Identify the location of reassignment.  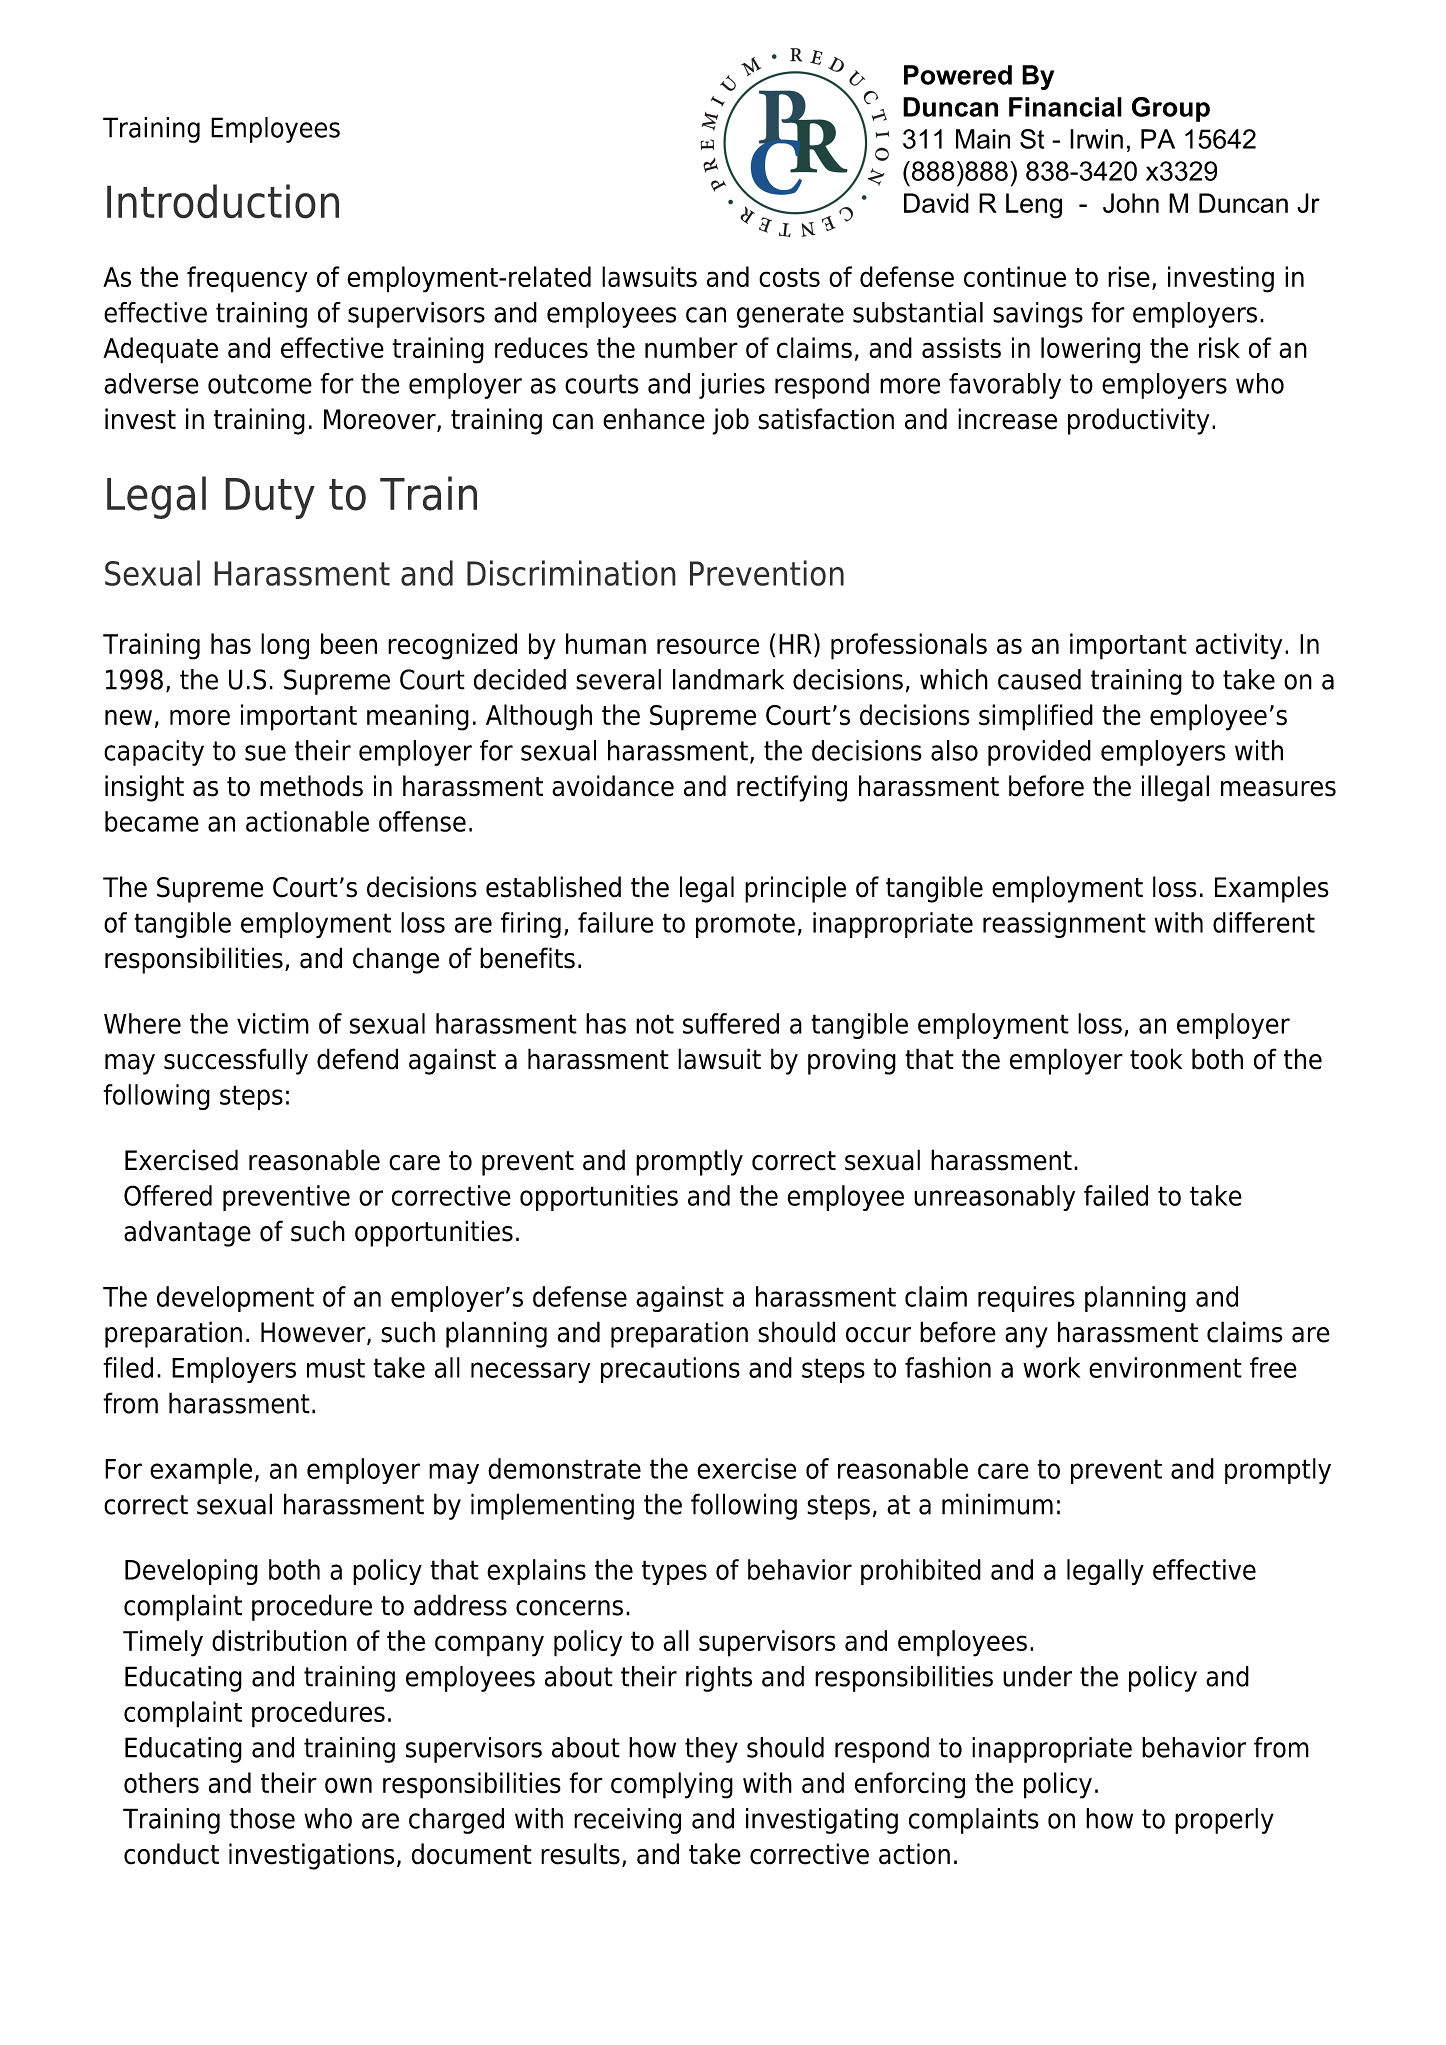
(1064, 925).
